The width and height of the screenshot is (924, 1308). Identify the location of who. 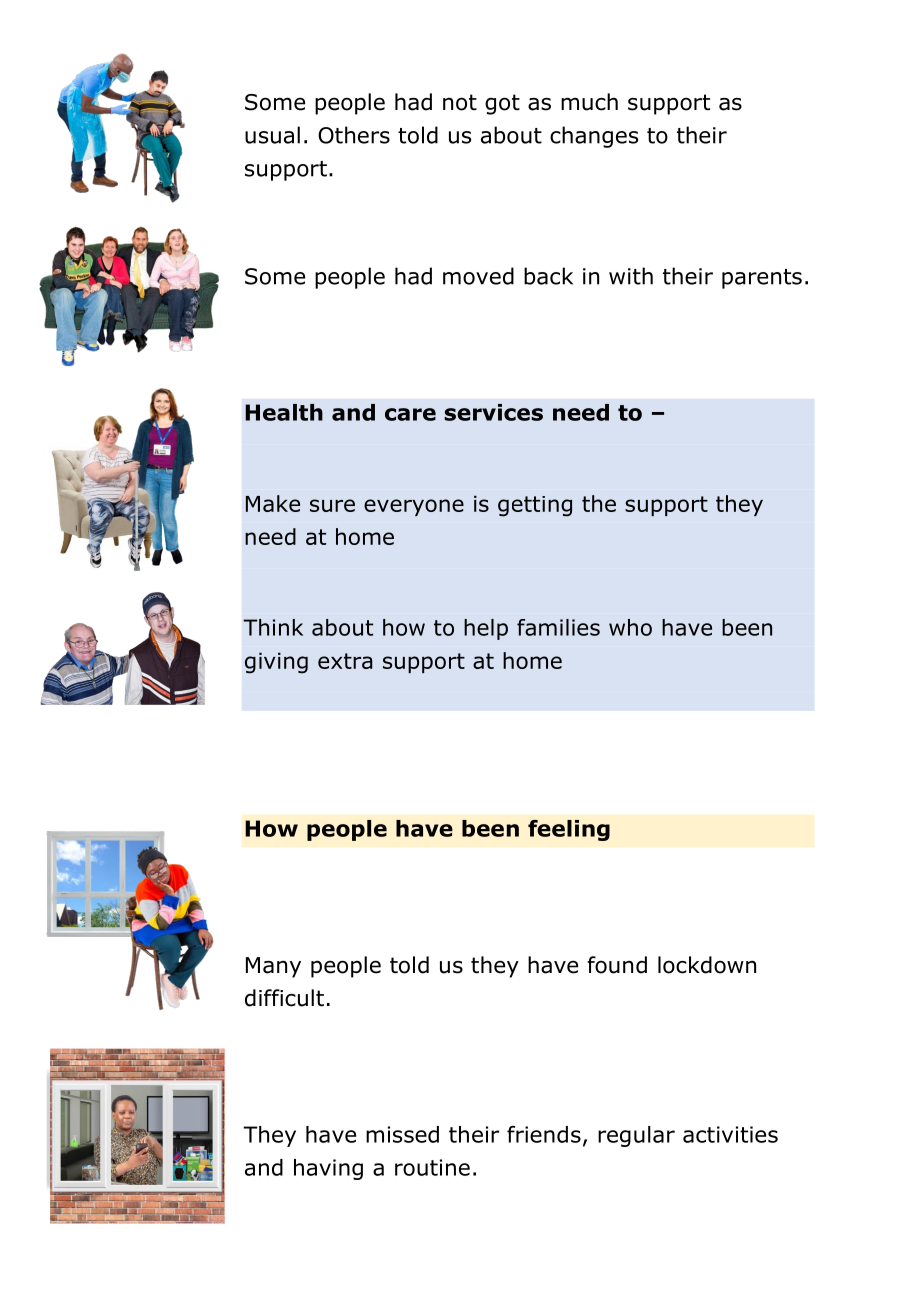
(630, 627).
